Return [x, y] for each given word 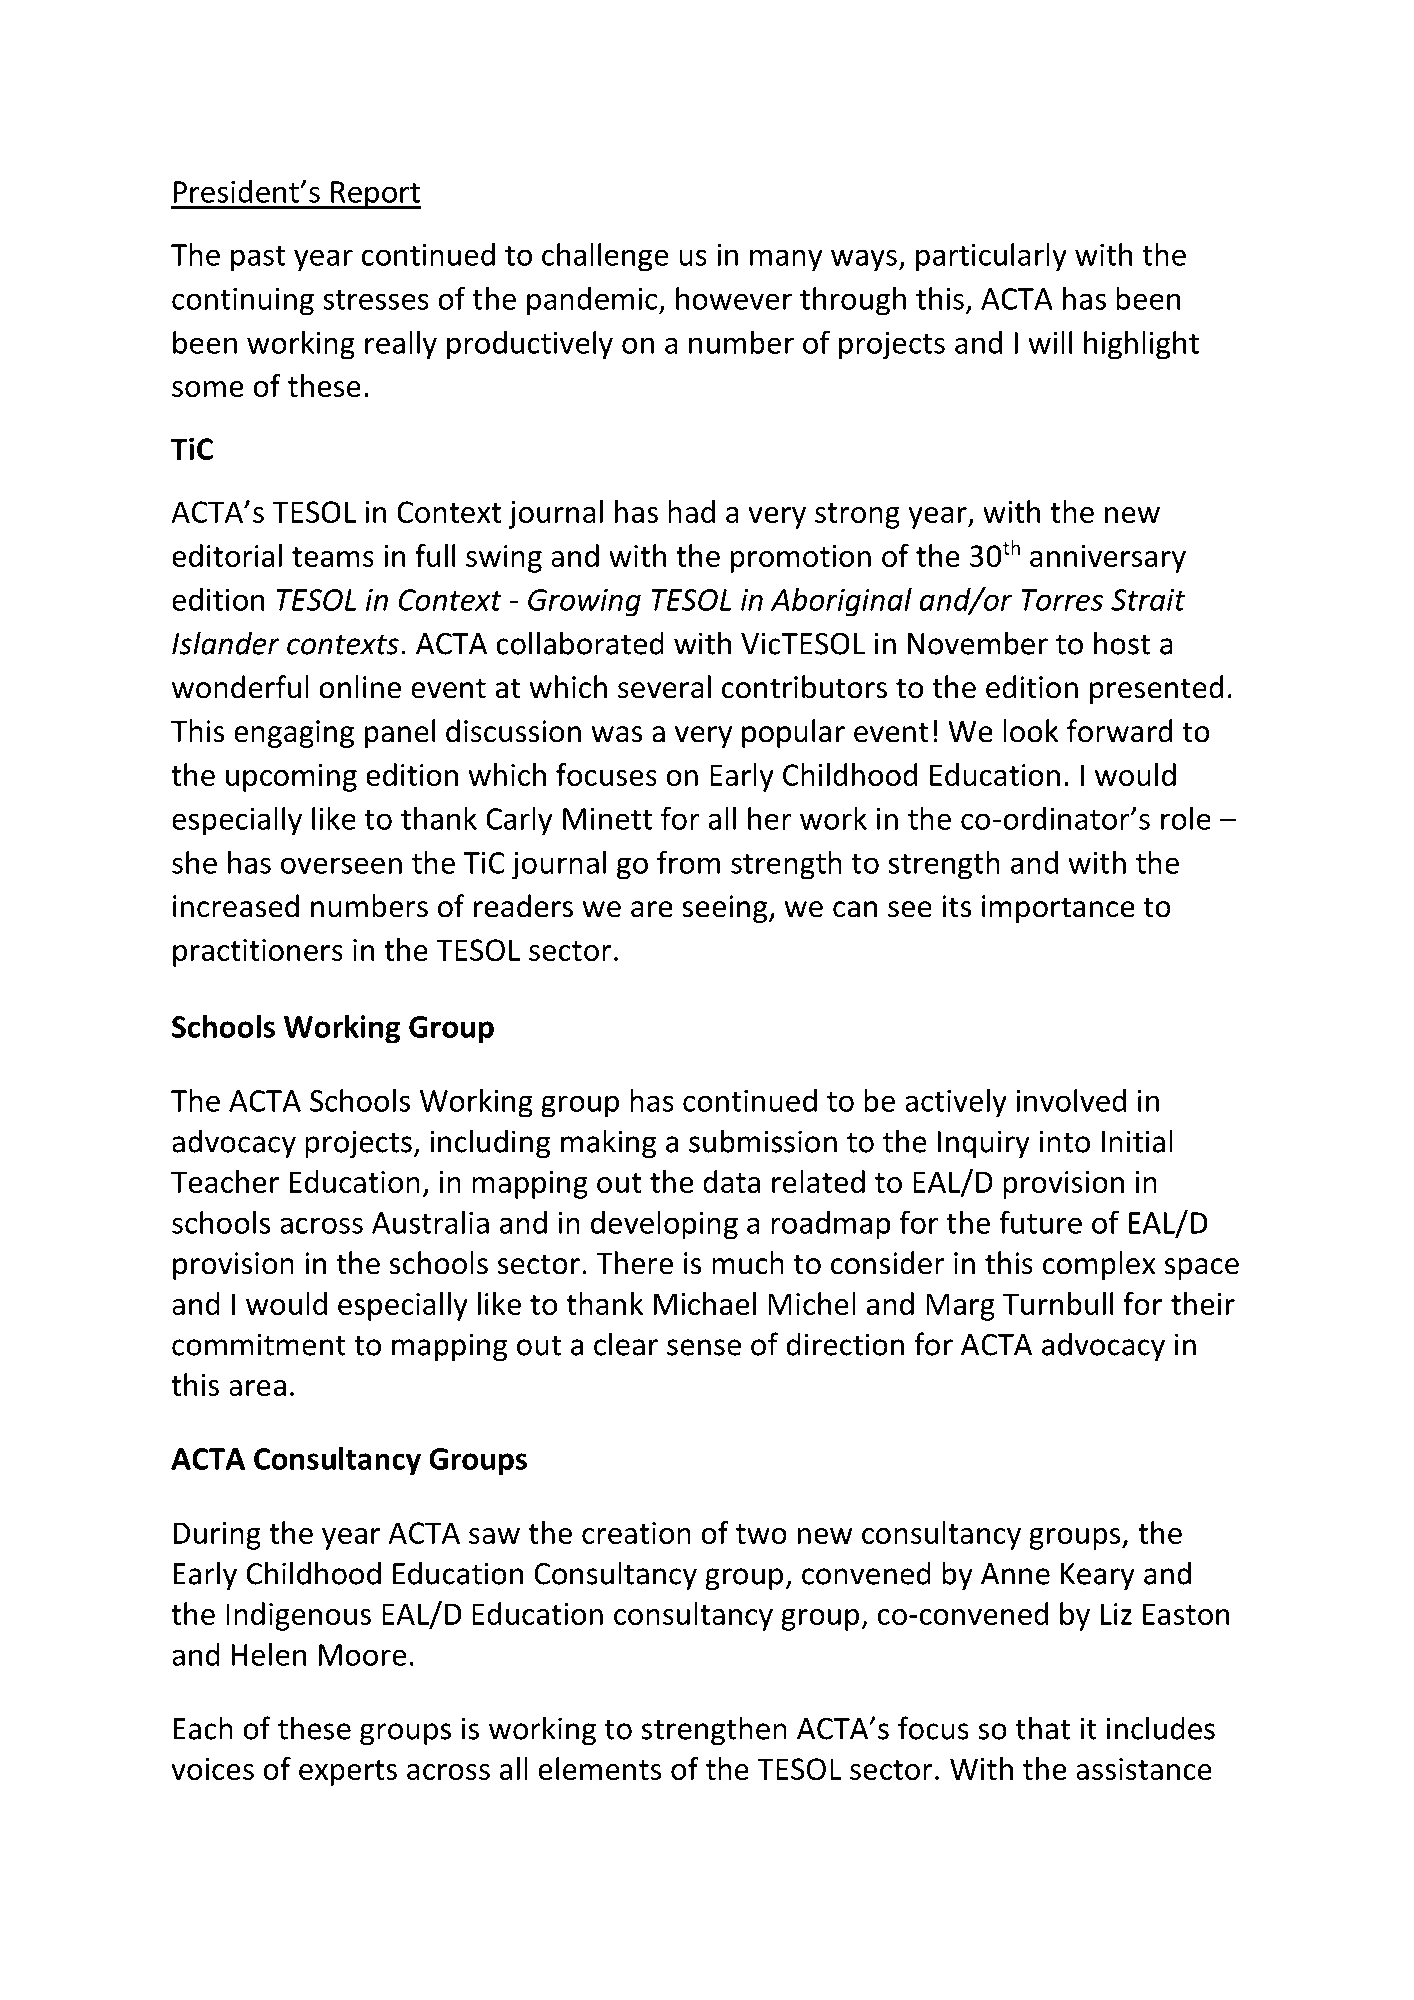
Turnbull [1058, 1303]
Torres [1062, 600]
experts [348, 1773]
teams [333, 557]
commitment [259, 1344]
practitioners [258, 953]
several [664, 687]
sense [704, 1347]
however [734, 298]
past [258, 259]
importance [1058, 909]
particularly [991, 257]
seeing [726, 909]
